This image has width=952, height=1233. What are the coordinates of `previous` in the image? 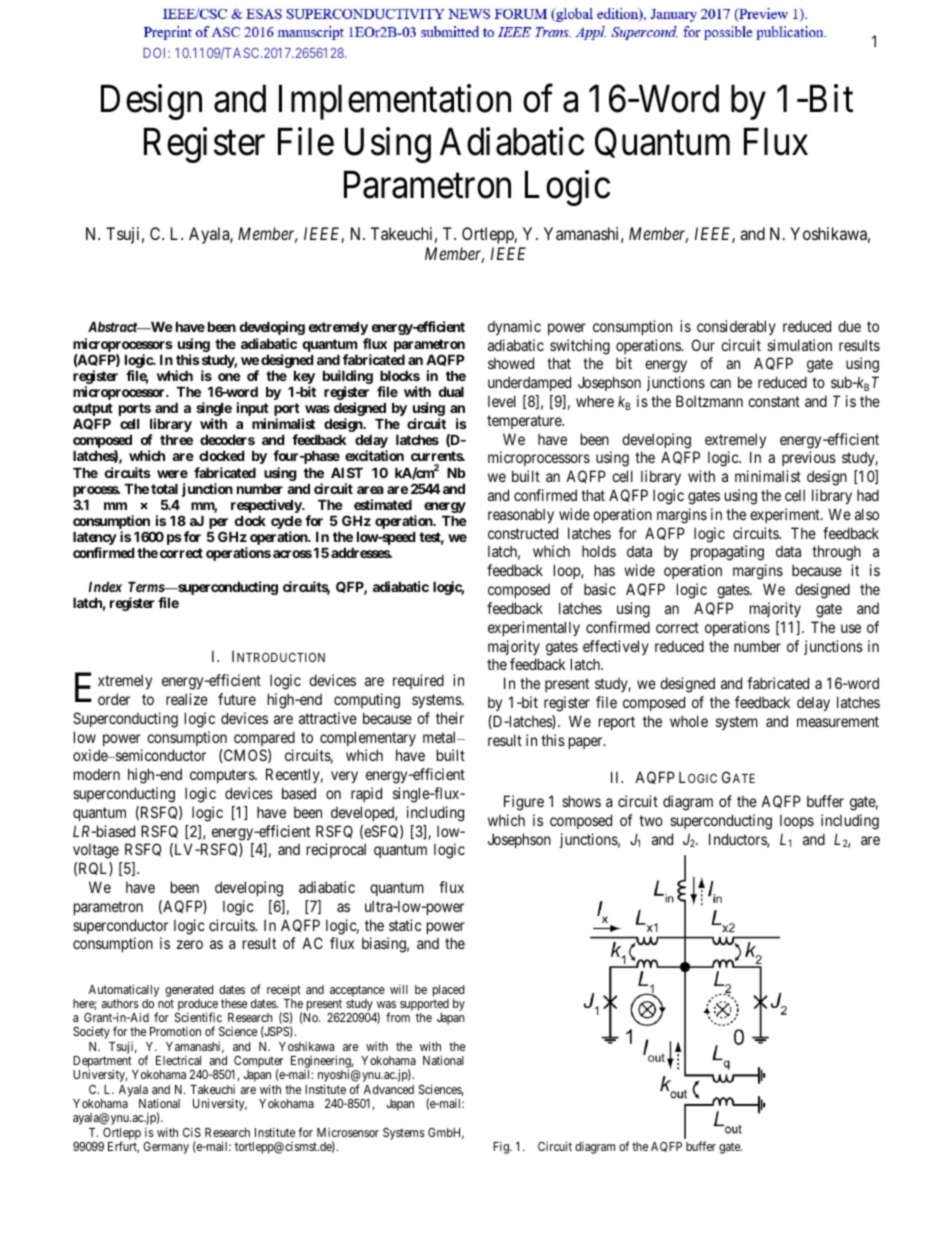 It's located at (809, 458).
